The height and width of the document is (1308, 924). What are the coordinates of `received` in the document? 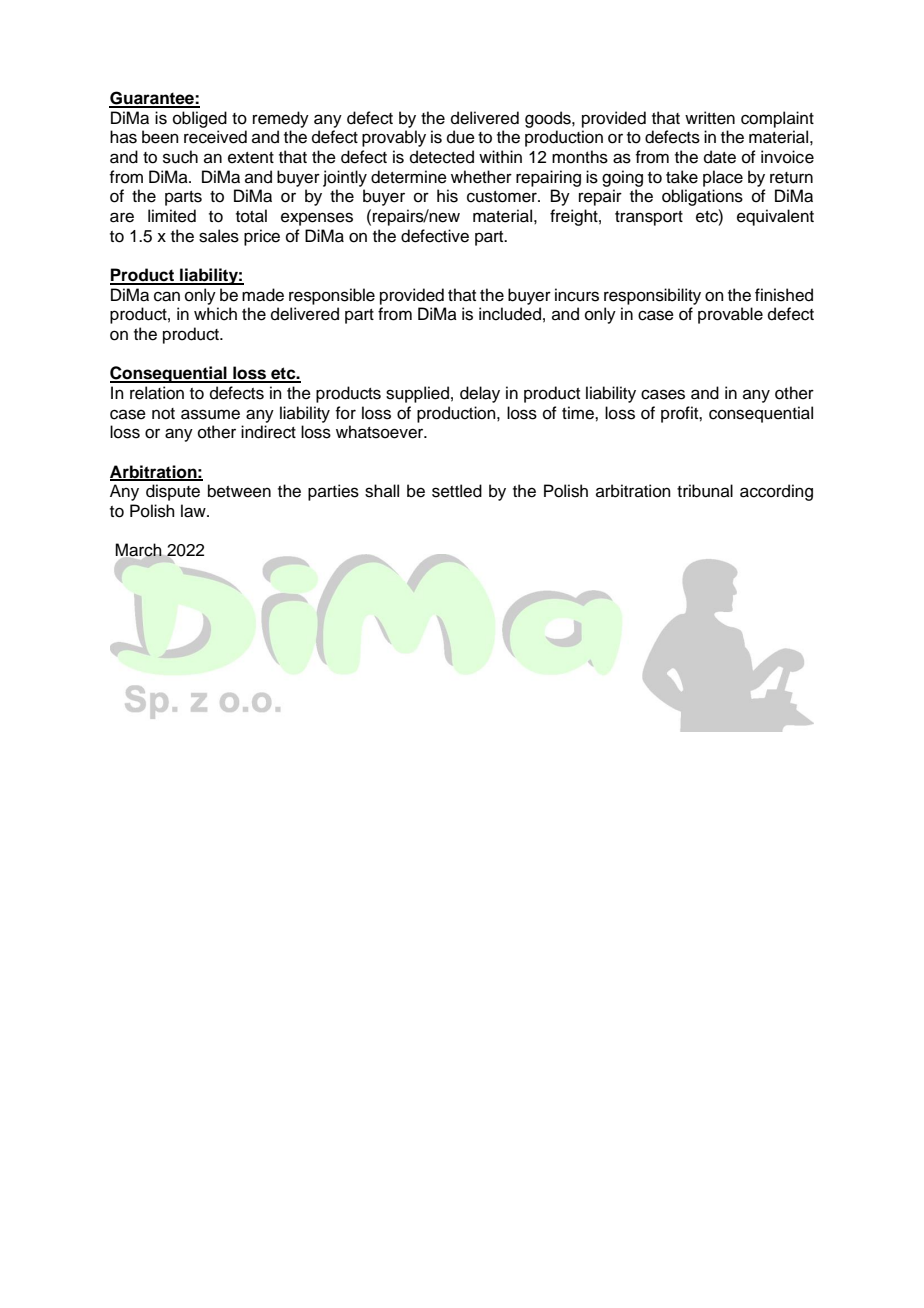 It's located at (215, 137).
